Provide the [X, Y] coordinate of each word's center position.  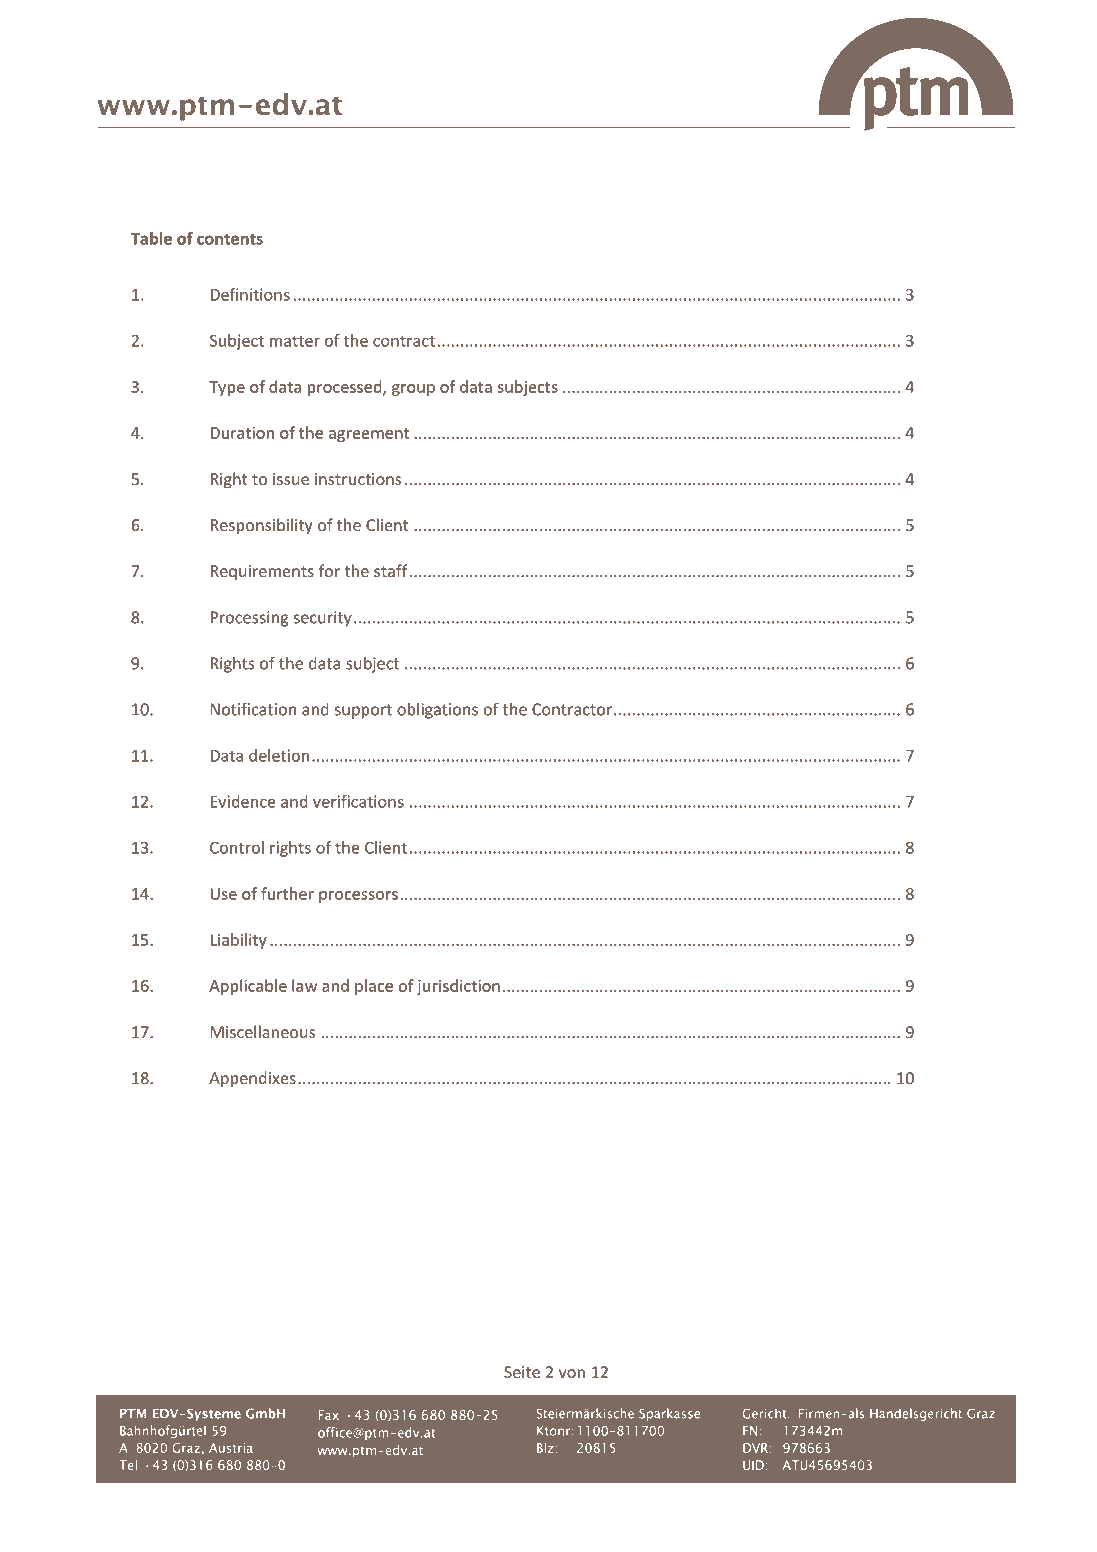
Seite [522, 1372]
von [572, 1373]
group [413, 390]
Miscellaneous [262, 1031]
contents [230, 239]
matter [295, 341]
